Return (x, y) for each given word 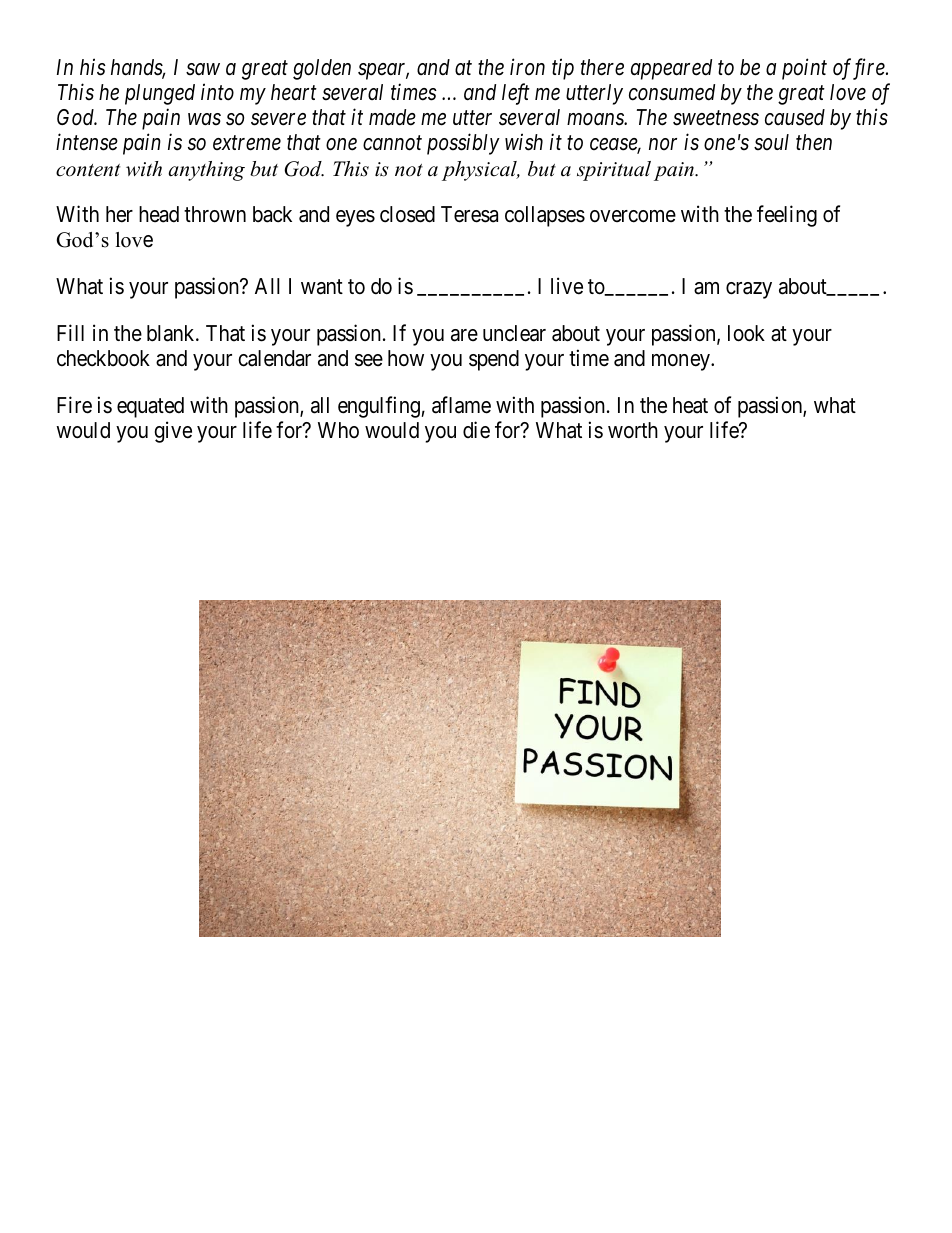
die (476, 430)
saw (203, 70)
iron (527, 67)
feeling (787, 216)
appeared (671, 69)
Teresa (469, 214)
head (159, 214)
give (173, 432)
